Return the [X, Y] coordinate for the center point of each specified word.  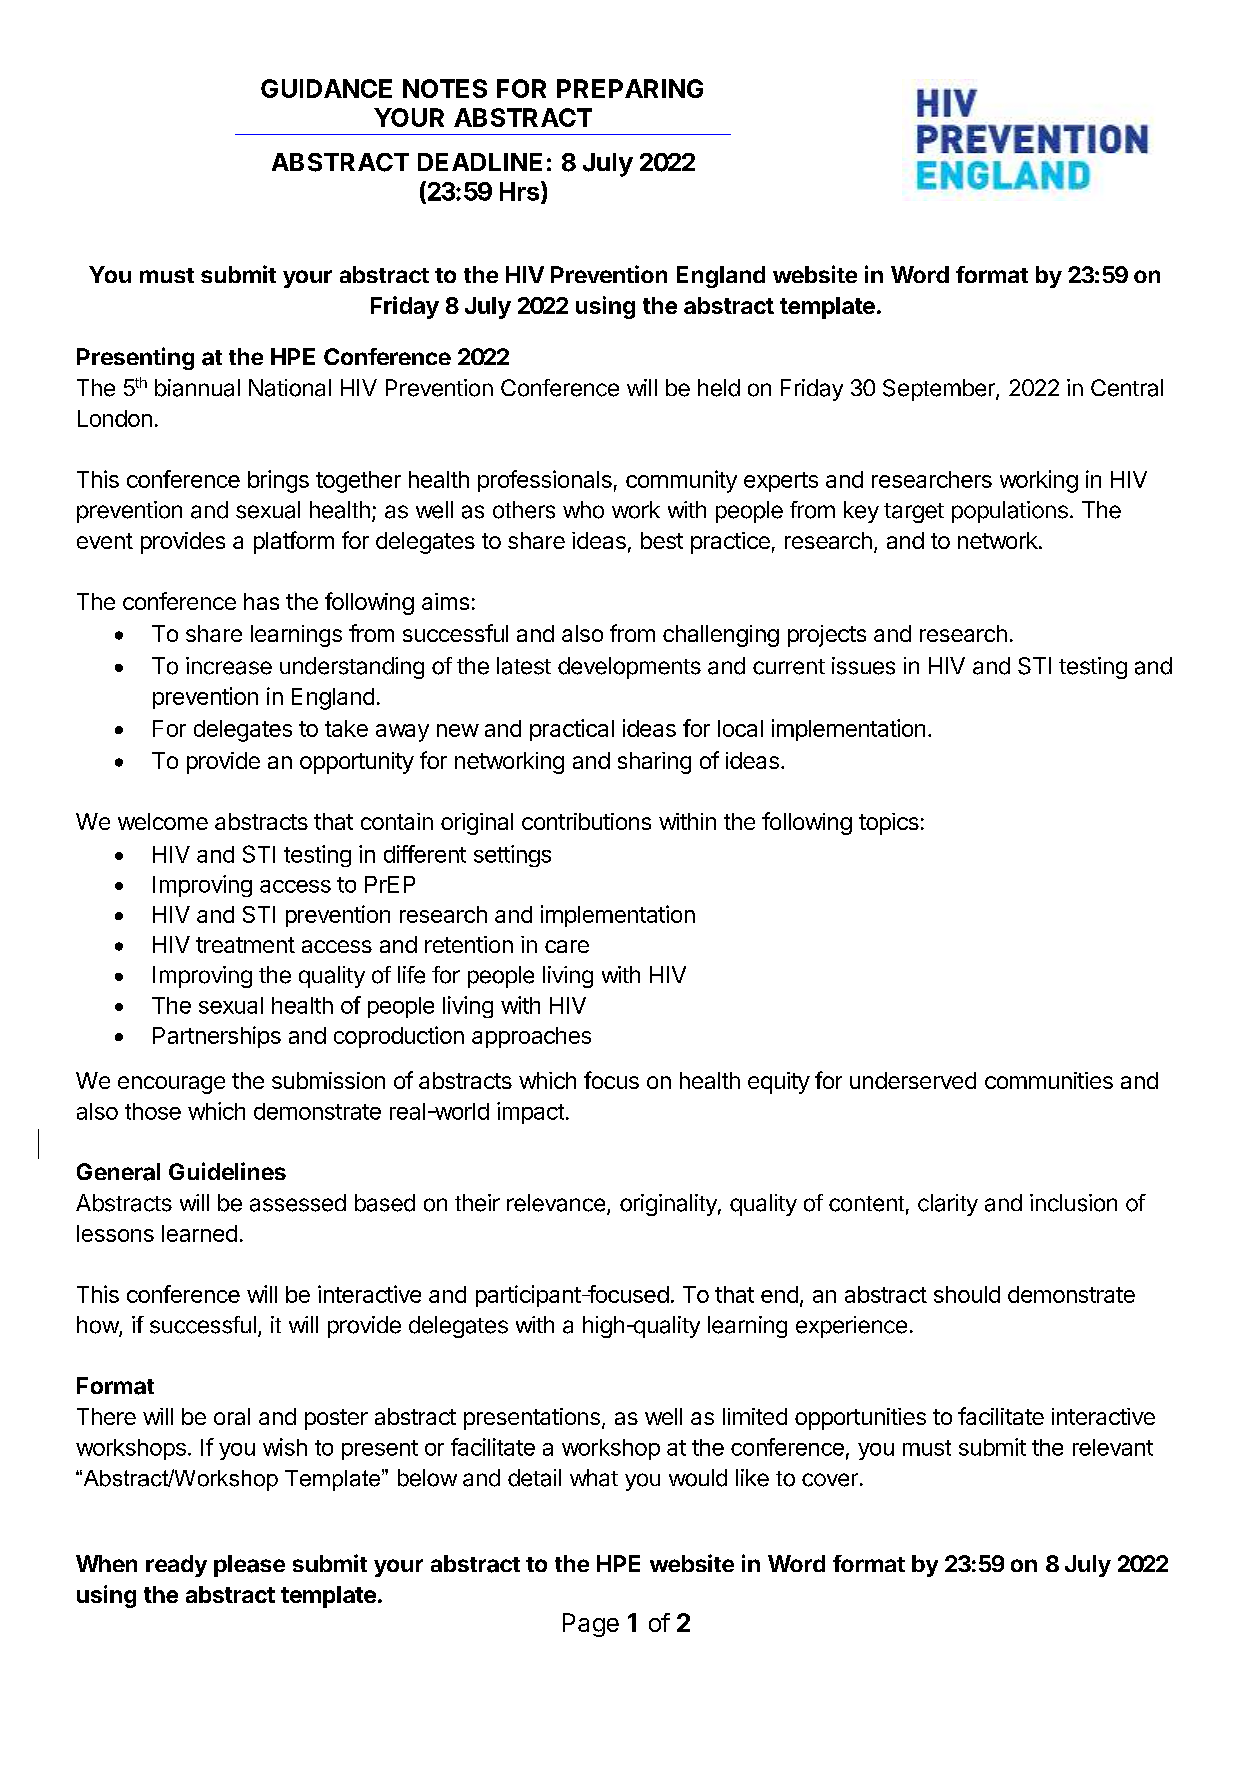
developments [629, 668]
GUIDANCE [326, 88]
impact [530, 1113]
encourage [171, 1085]
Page [591, 1625]
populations [1010, 512]
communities [1049, 1080]
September [940, 390]
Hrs [519, 191]
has [261, 601]
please [249, 1566]
